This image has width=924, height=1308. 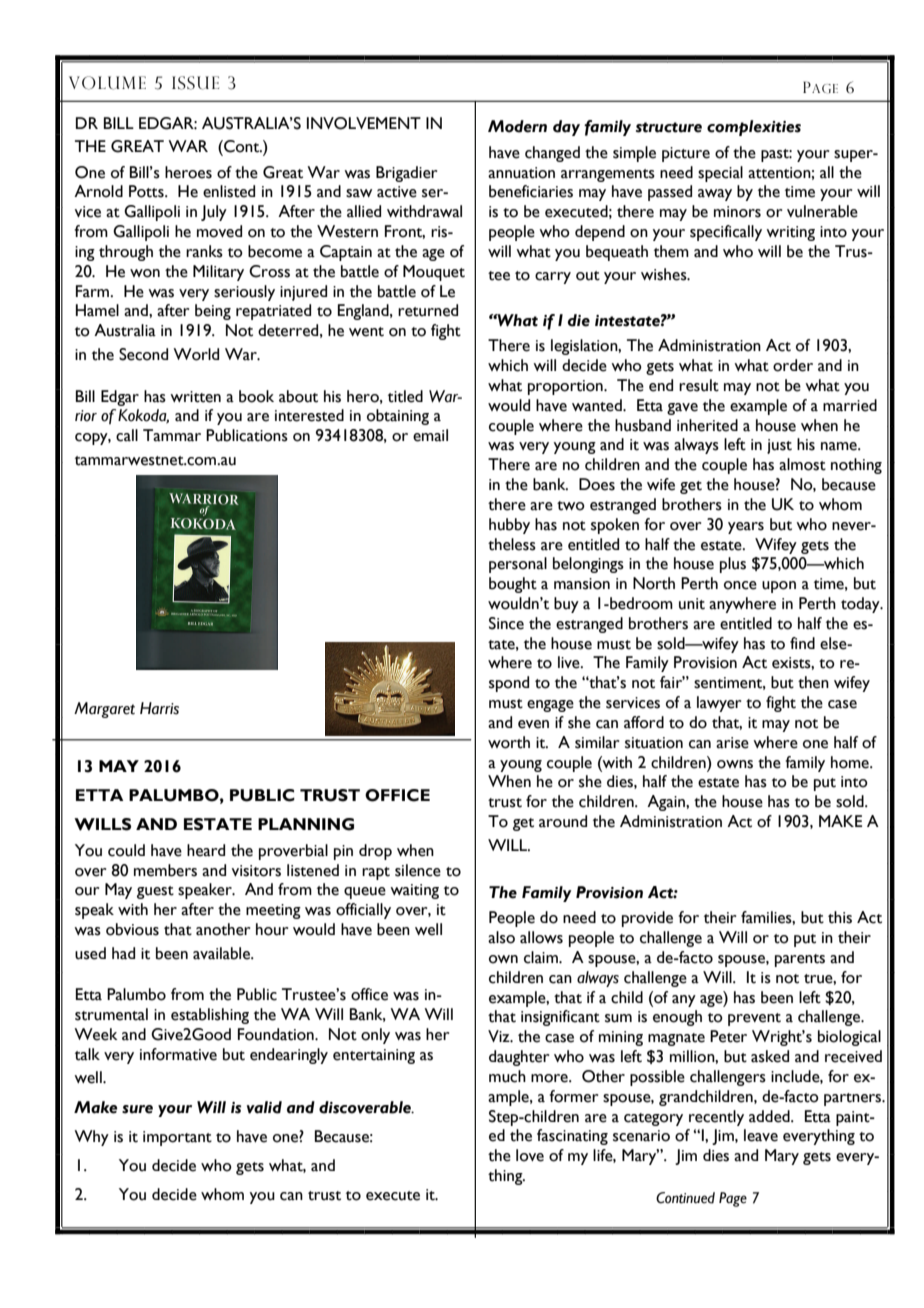 What do you see at coordinates (530, 1155) in the image?
I see `love` at bounding box center [530, 1155].
